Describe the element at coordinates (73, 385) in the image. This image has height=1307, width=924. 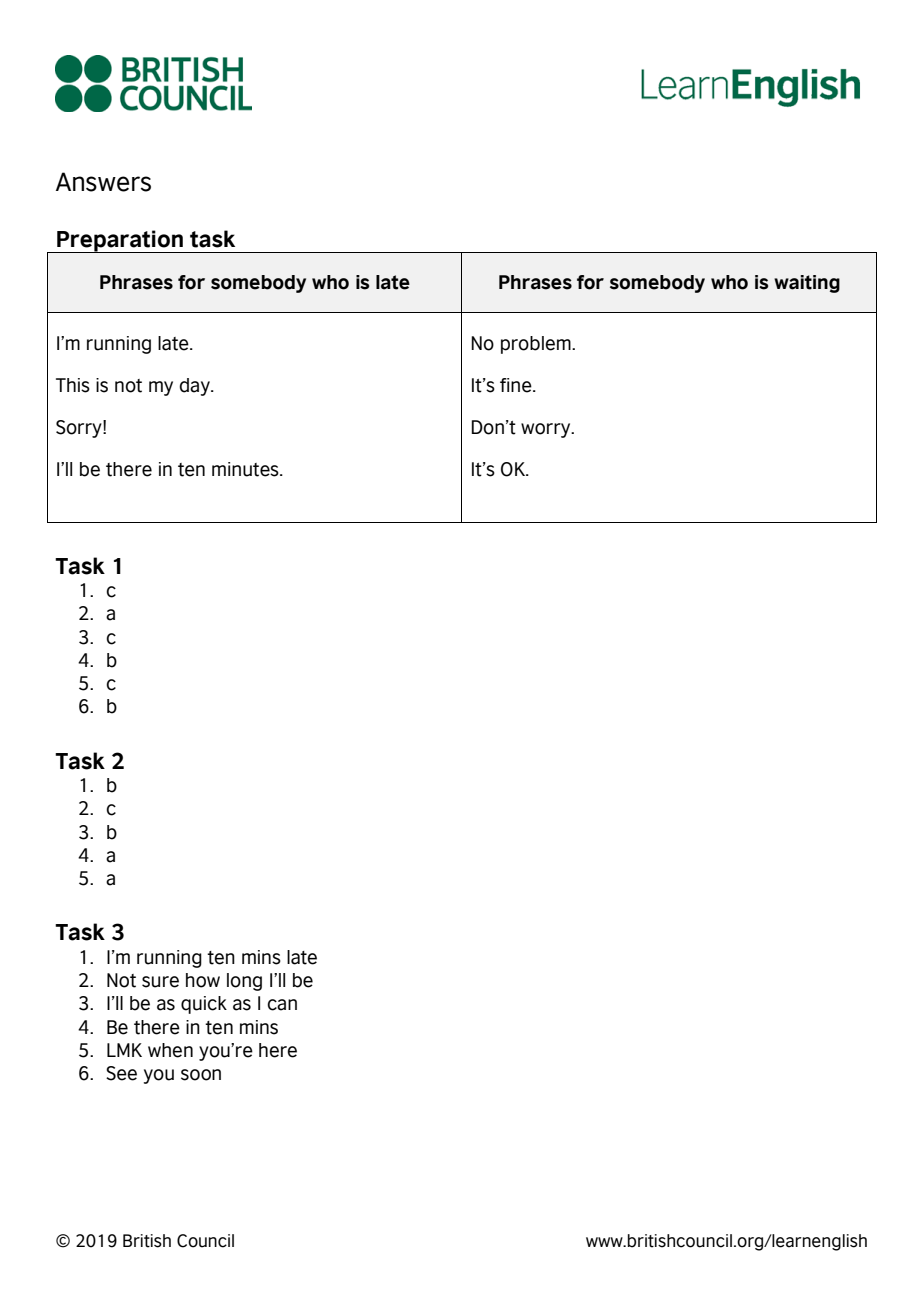
I see `This` at that location.
